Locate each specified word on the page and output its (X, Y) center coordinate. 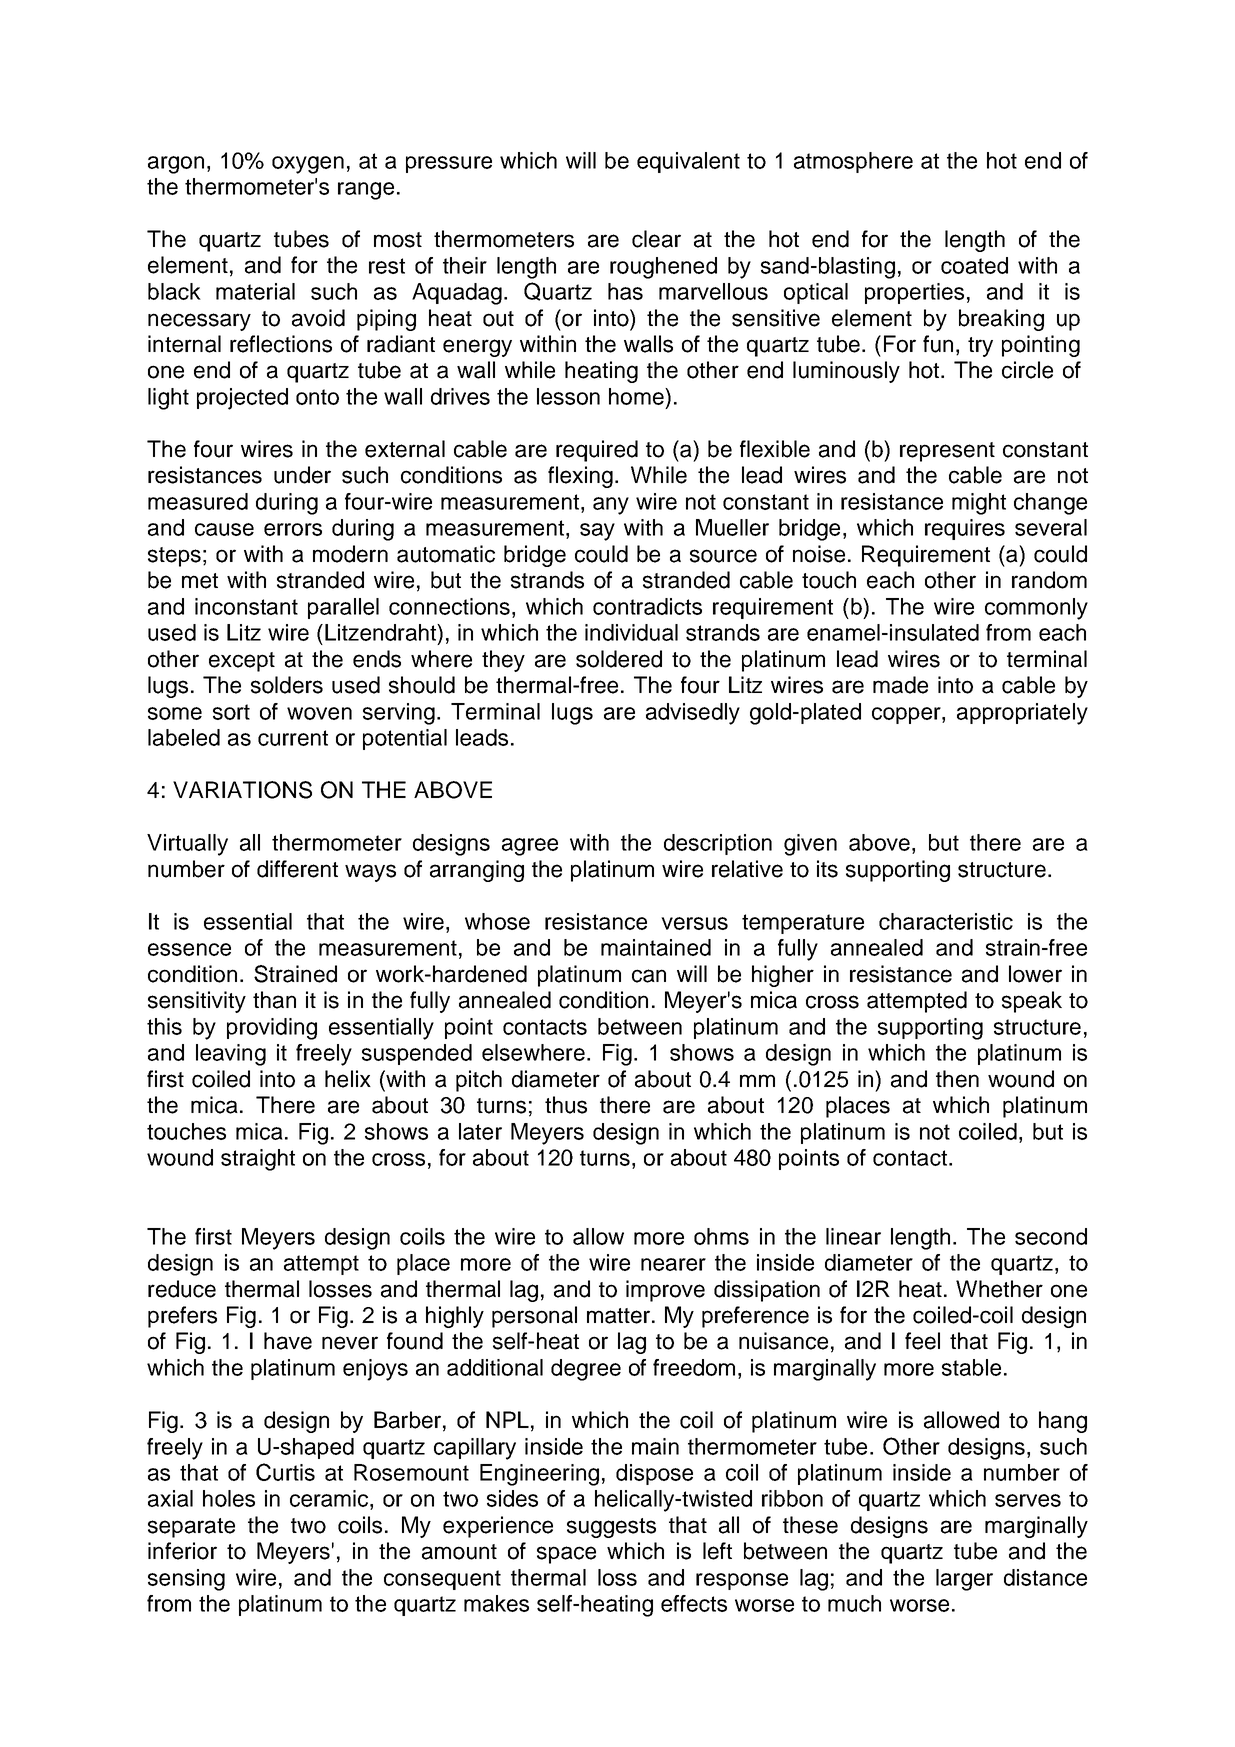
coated (974, 265)
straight (258, 1160)
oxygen (308, 165)
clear (656, 239)
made (900, 685)
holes (229, 1498)
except (242, 662)
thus (566, 1105)
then (957, 1079)
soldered (619, 659)
